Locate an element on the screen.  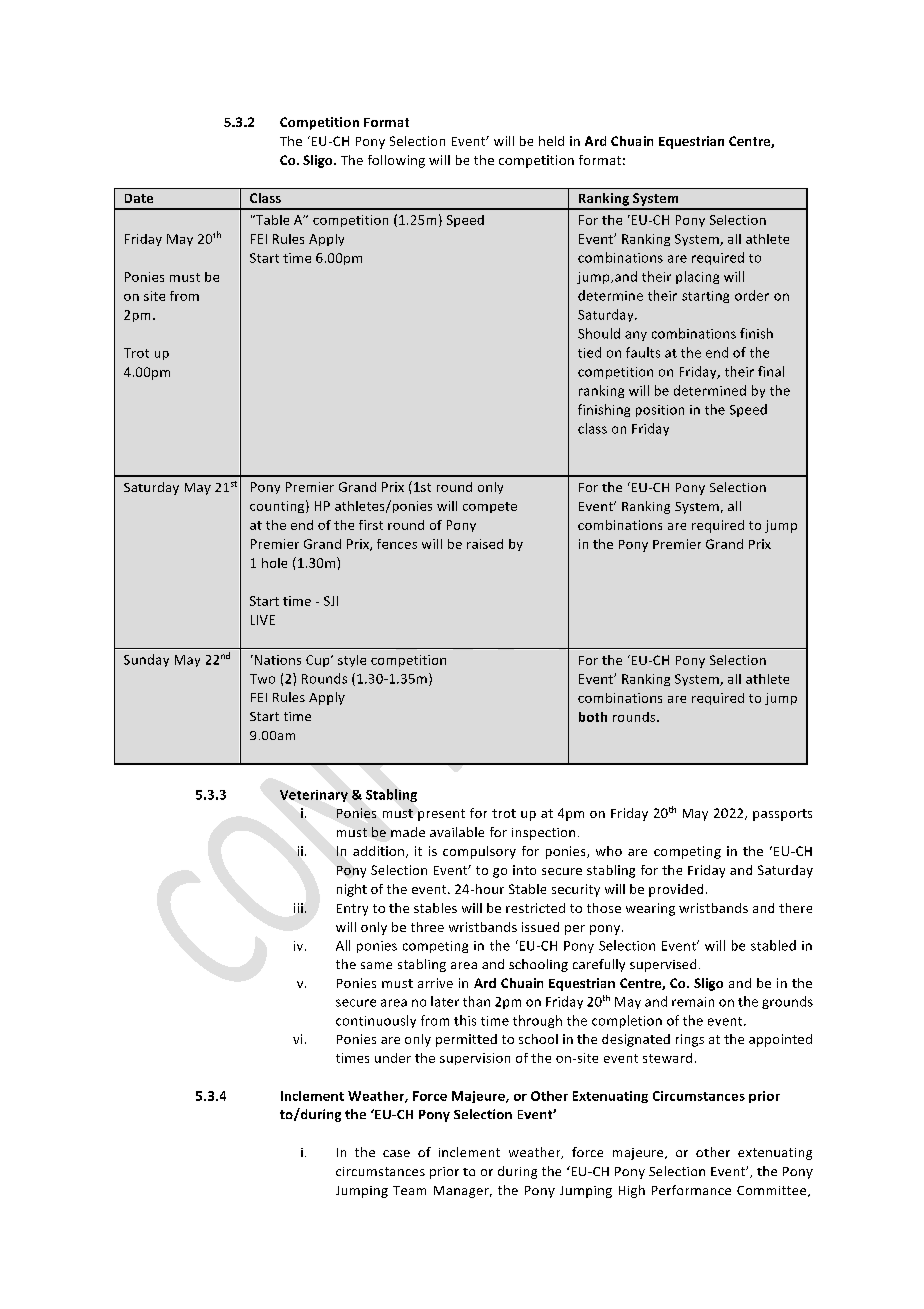
Date is located at coordinates (139, 198).
